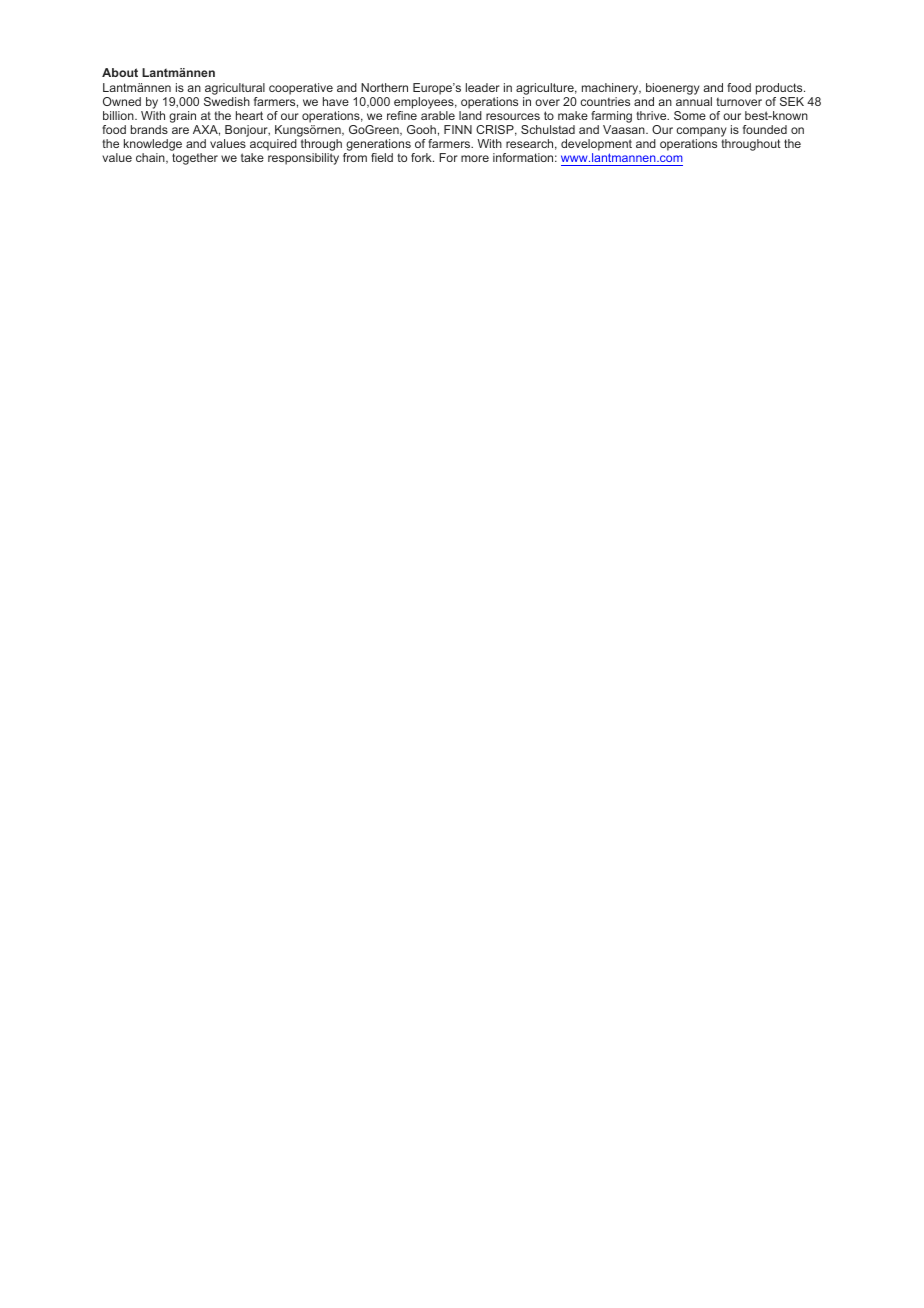 This page has width=924, height=1308. What do you see at coordinates (673, 90) in the page?
I see `bioenergy` at bounding box center [673, 90].
